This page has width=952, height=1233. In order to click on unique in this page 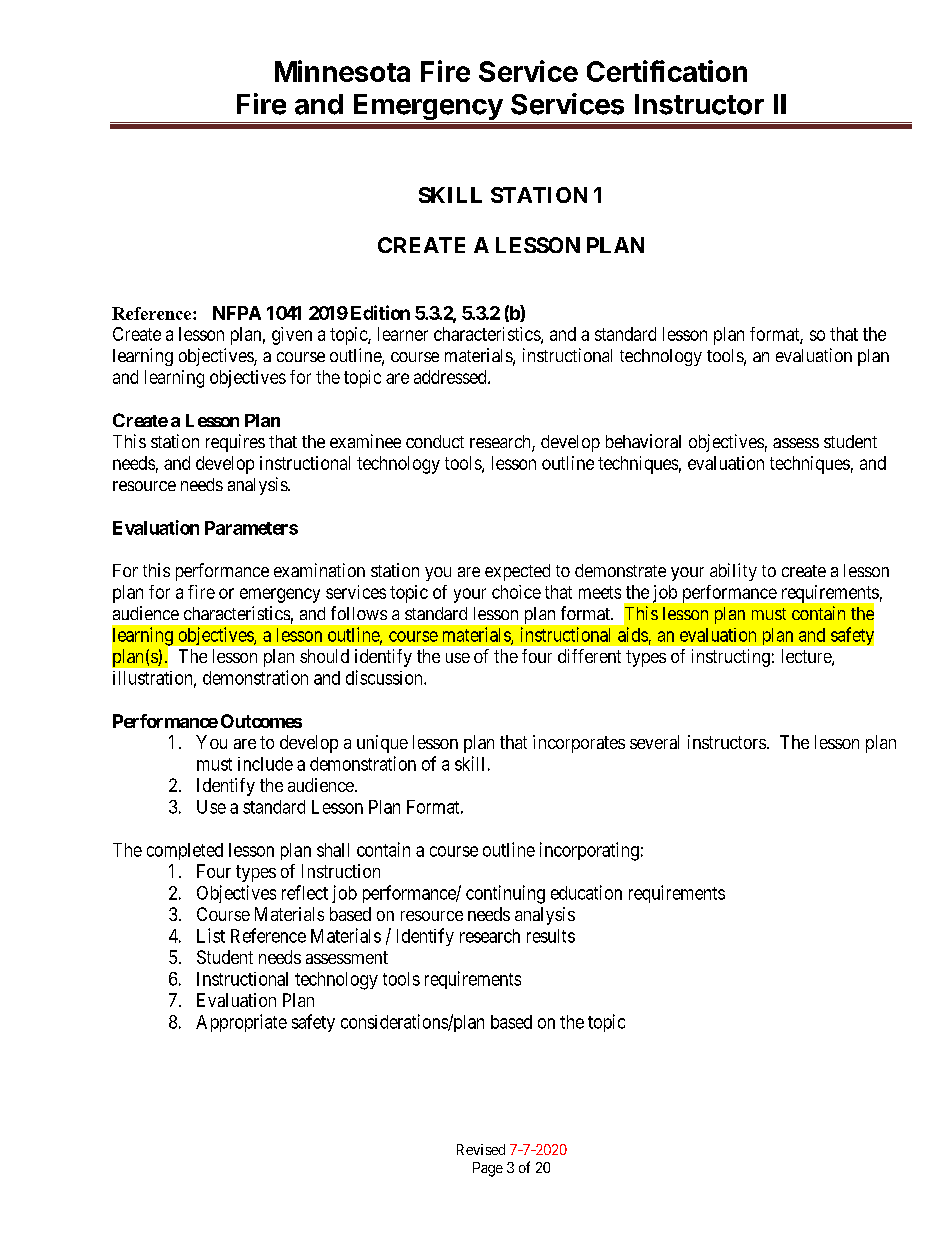, I will do `click(382, 744)`.
